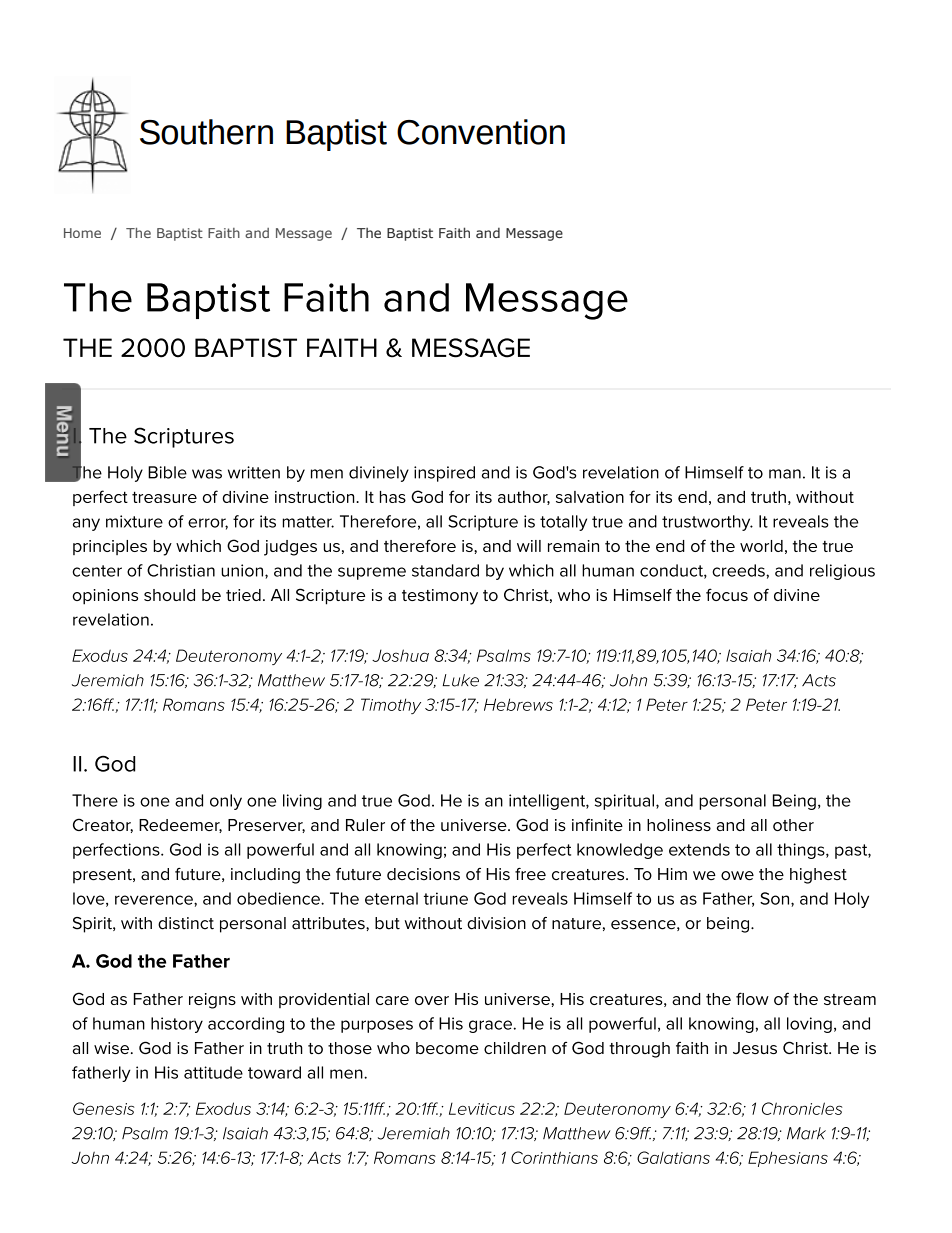 The width and height of the page is (952, 1233). What do you see at coordinates (518, 704) in the page?
I see `Hebrews` at bounding box center [518, 704].
